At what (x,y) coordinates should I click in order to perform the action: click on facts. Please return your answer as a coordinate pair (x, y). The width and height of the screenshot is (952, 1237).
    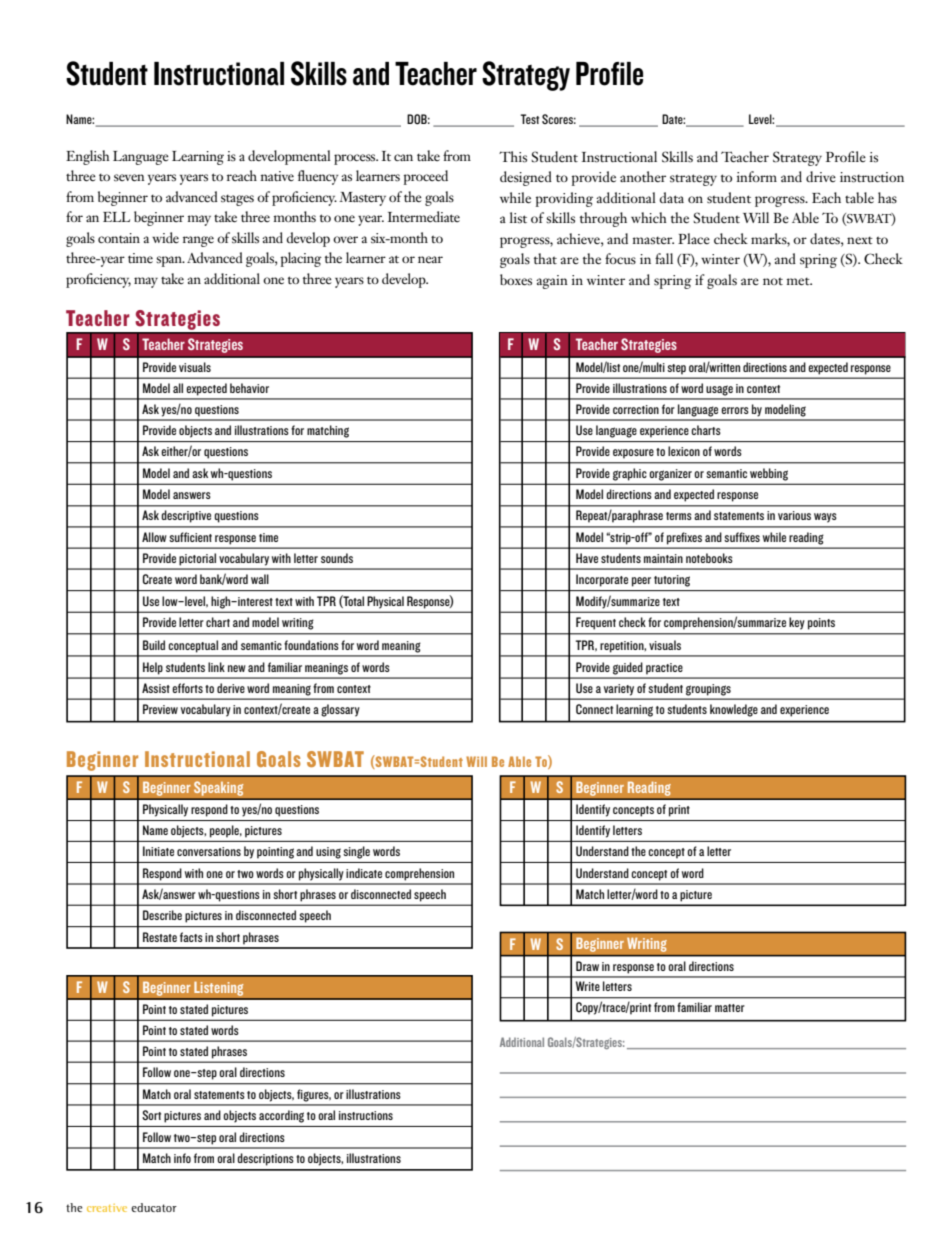
    Looking at the image, I should click on (191, 937).
